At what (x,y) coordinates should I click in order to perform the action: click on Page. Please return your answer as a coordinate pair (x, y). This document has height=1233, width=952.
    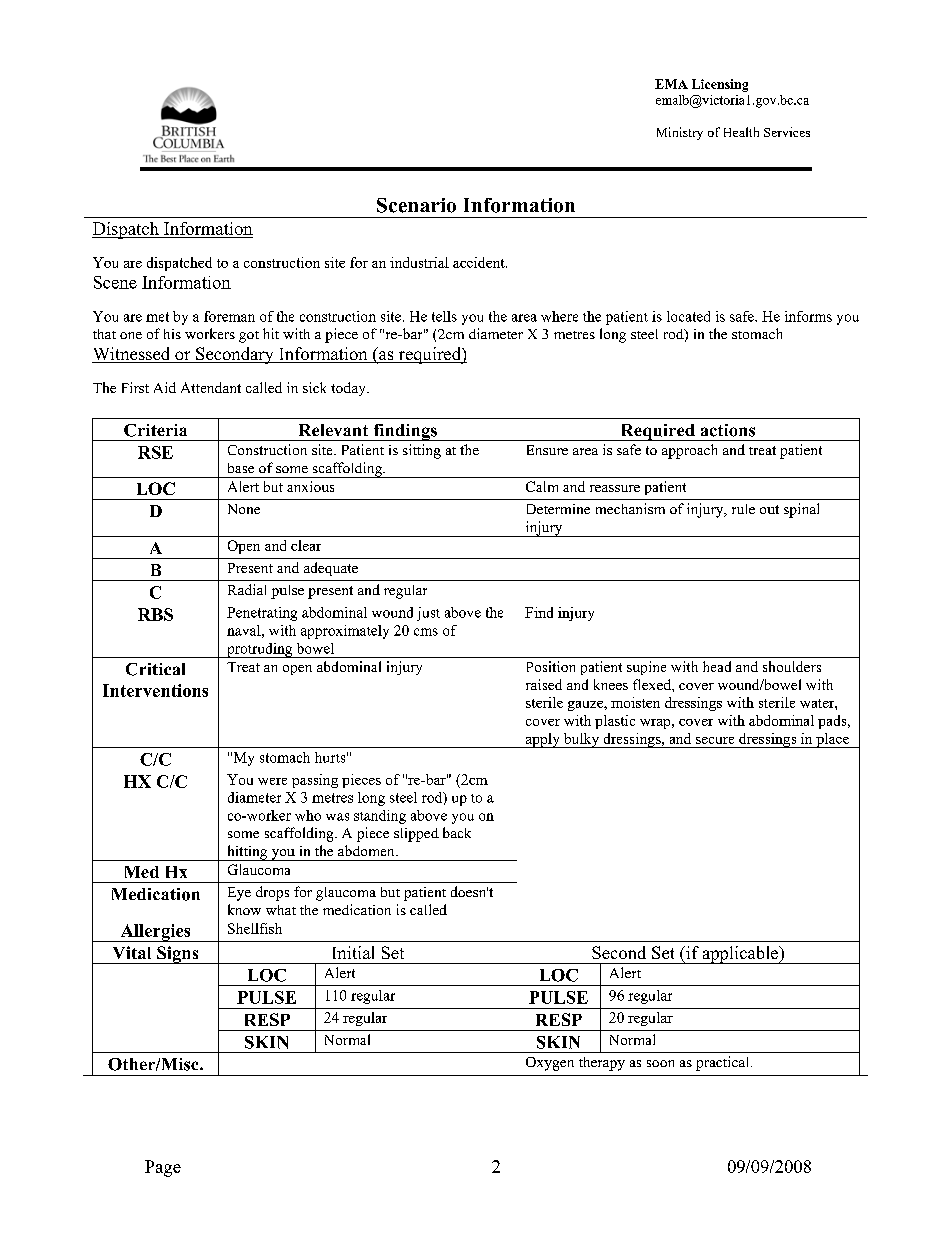
    Looking at the image, I should click on (163, 1168).
